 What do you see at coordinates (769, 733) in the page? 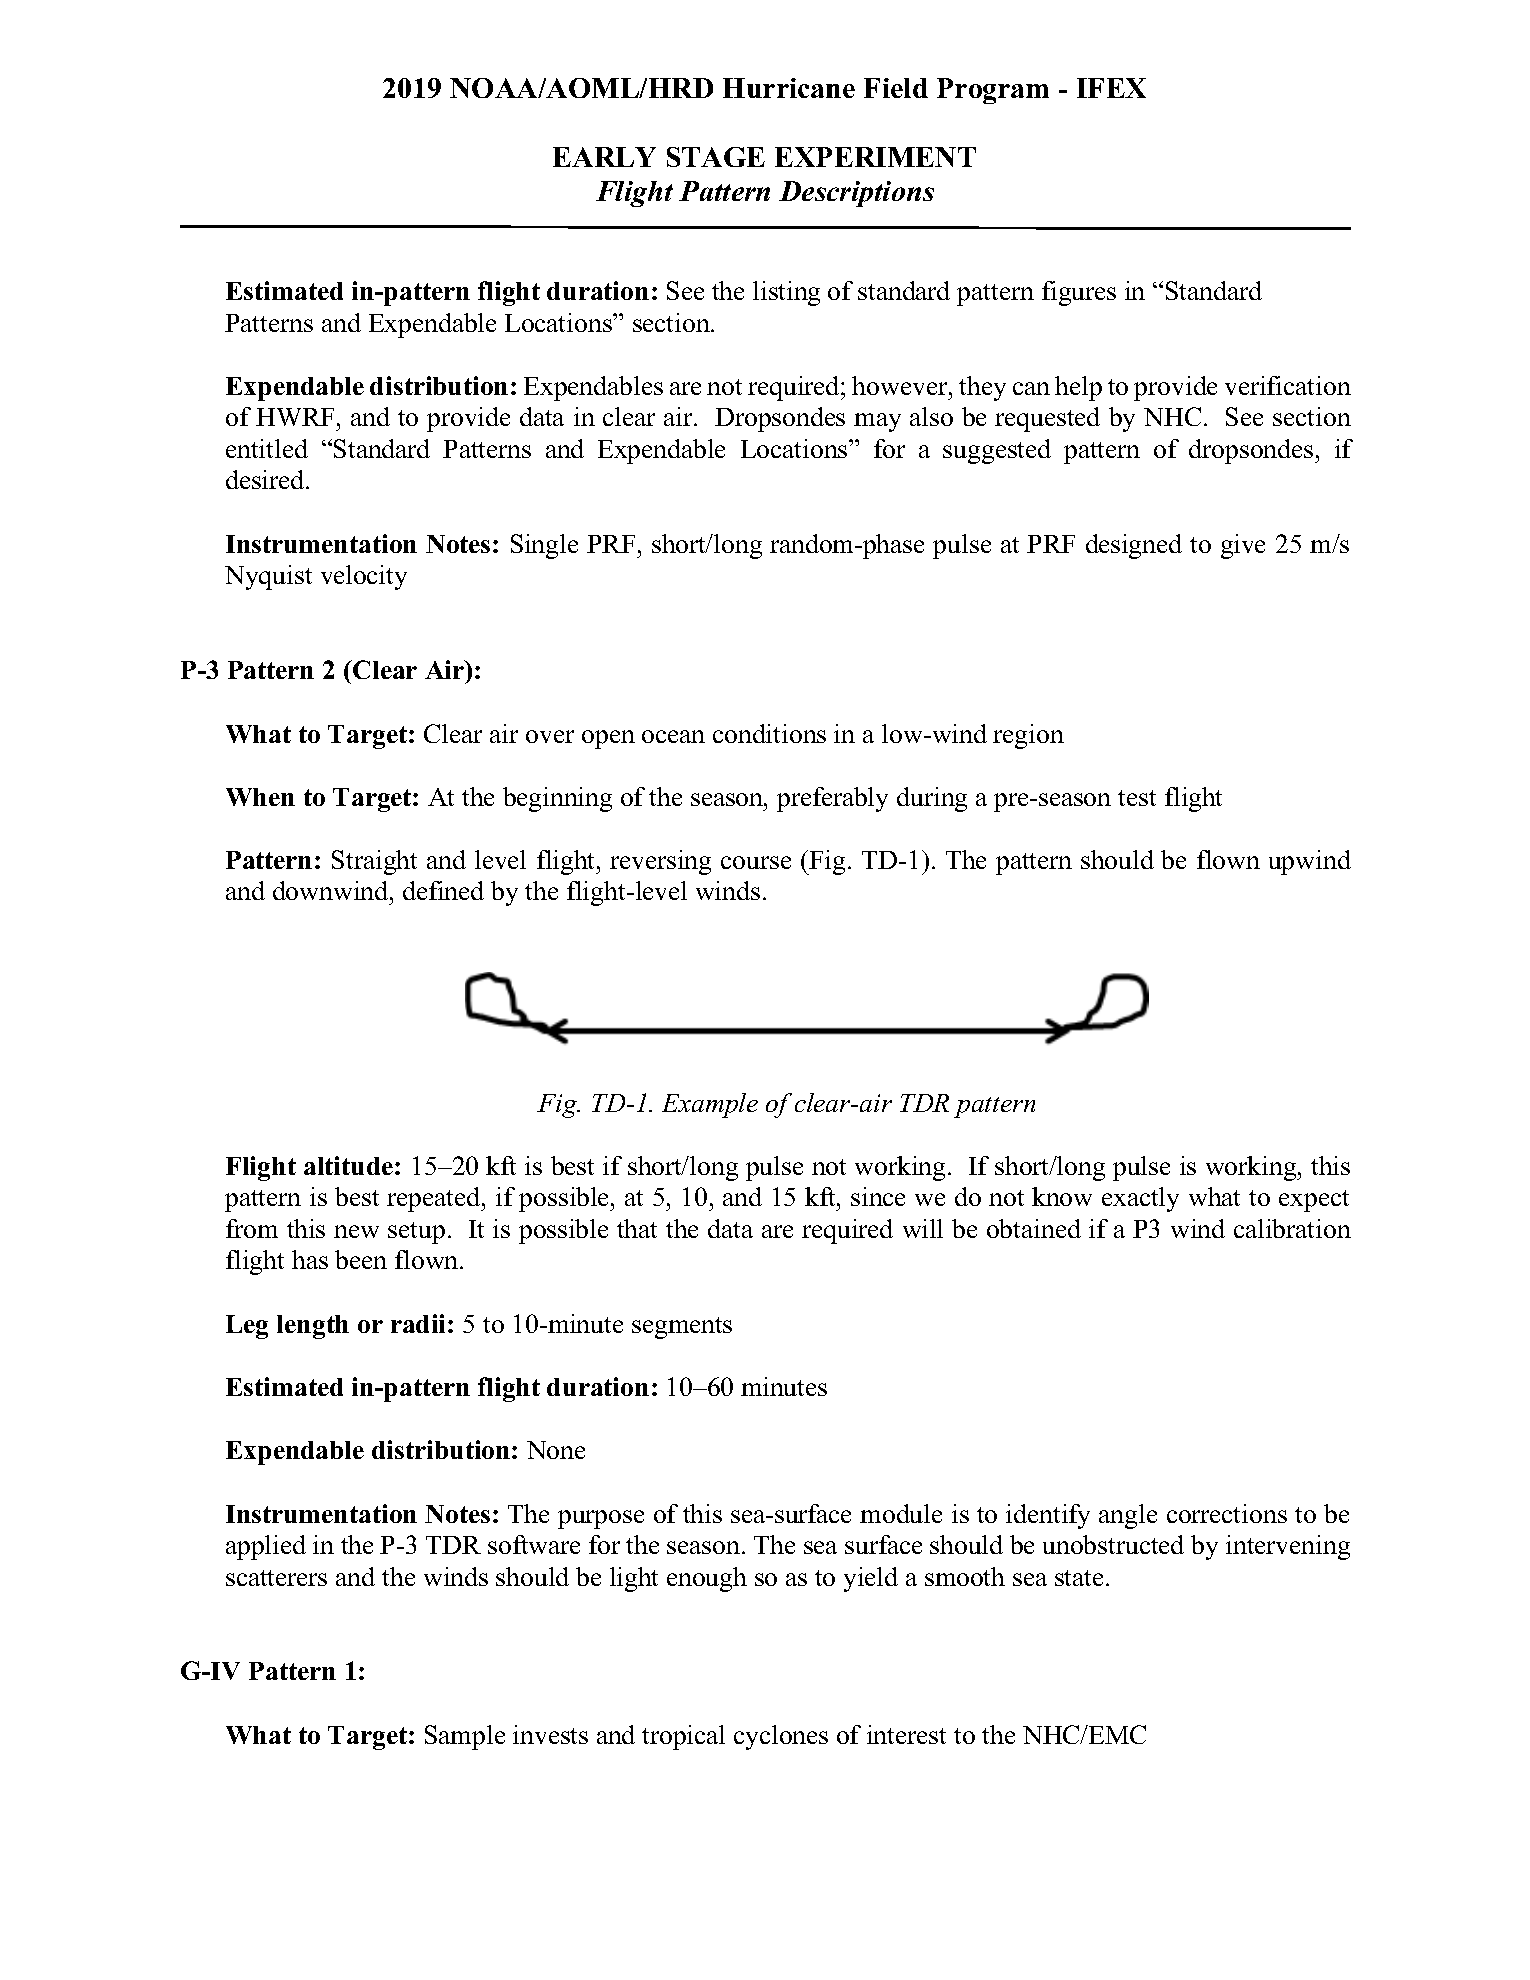
I see `conditions` at bounding box center [769, 733].
